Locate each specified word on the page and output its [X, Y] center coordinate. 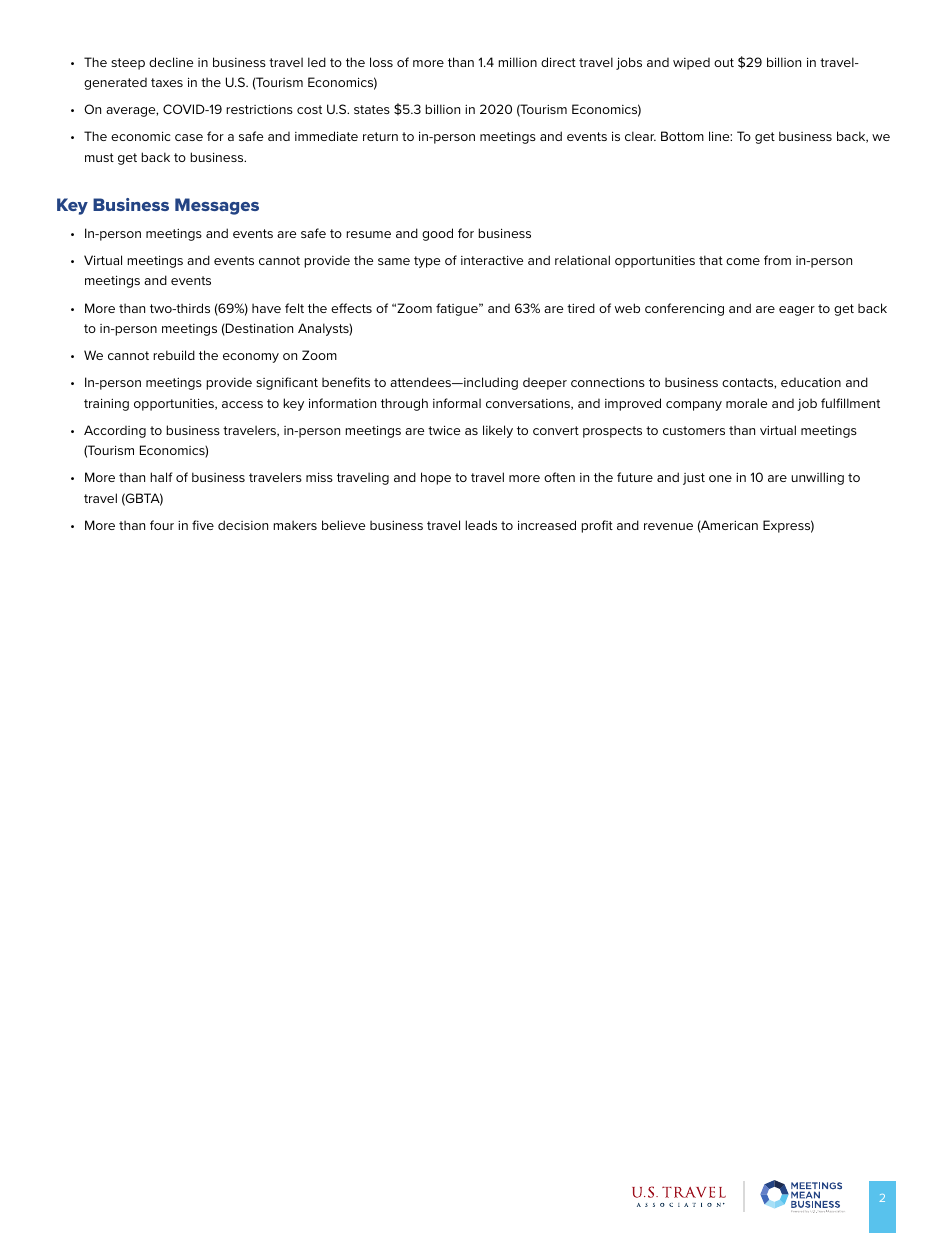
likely [498, 431]
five [203, 525]
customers [694, 430]
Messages [217, 206]
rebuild [174, 355]
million [517, 62]
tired [581, 308]
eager [797, 311]
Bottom [682, 136]
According [115, 431]
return [380, 136]
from [777, 260]
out [724, 62]
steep [128, 64]
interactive [492, 260]
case [189, 137]
